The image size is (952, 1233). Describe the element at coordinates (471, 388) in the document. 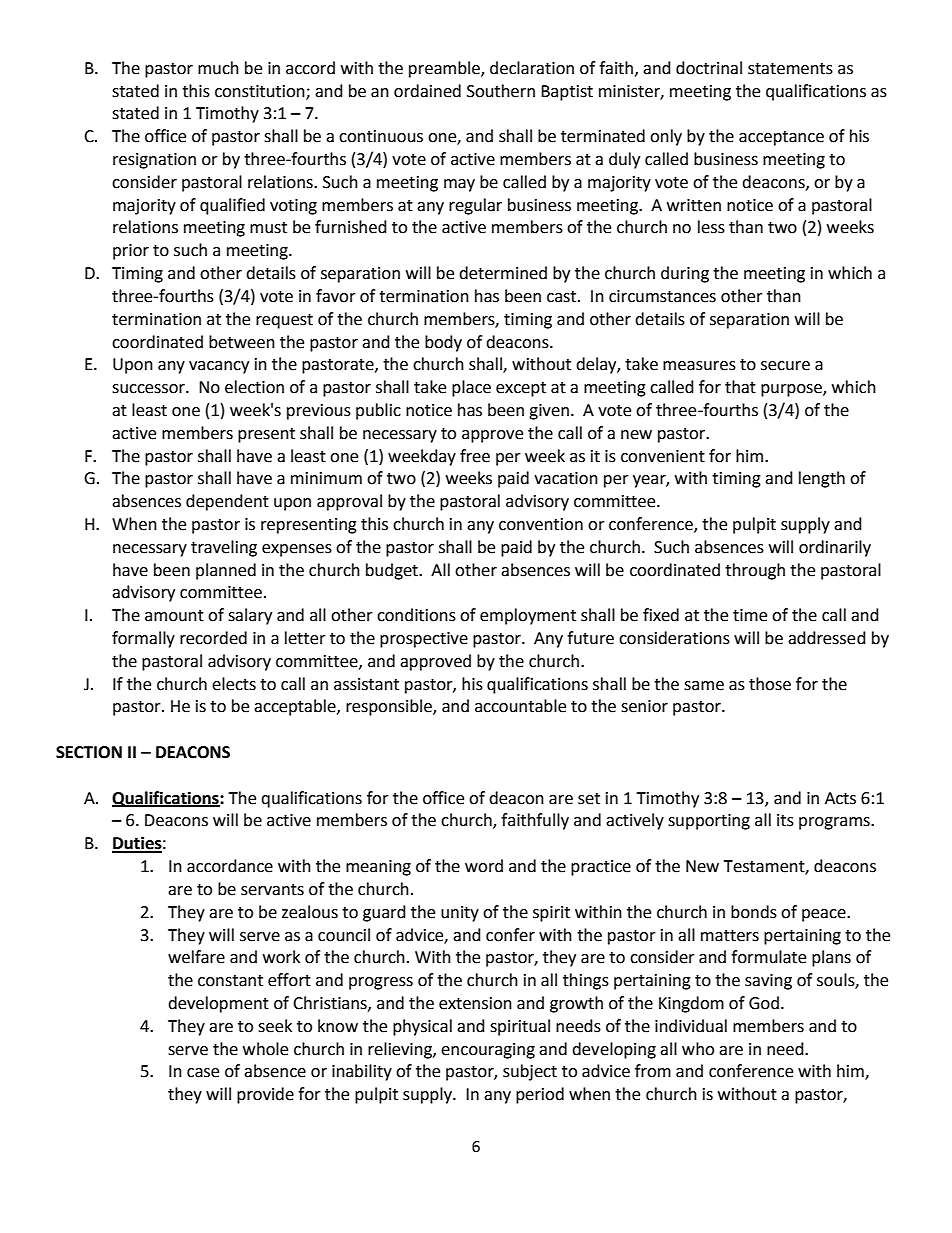

I see `place` at that location.
